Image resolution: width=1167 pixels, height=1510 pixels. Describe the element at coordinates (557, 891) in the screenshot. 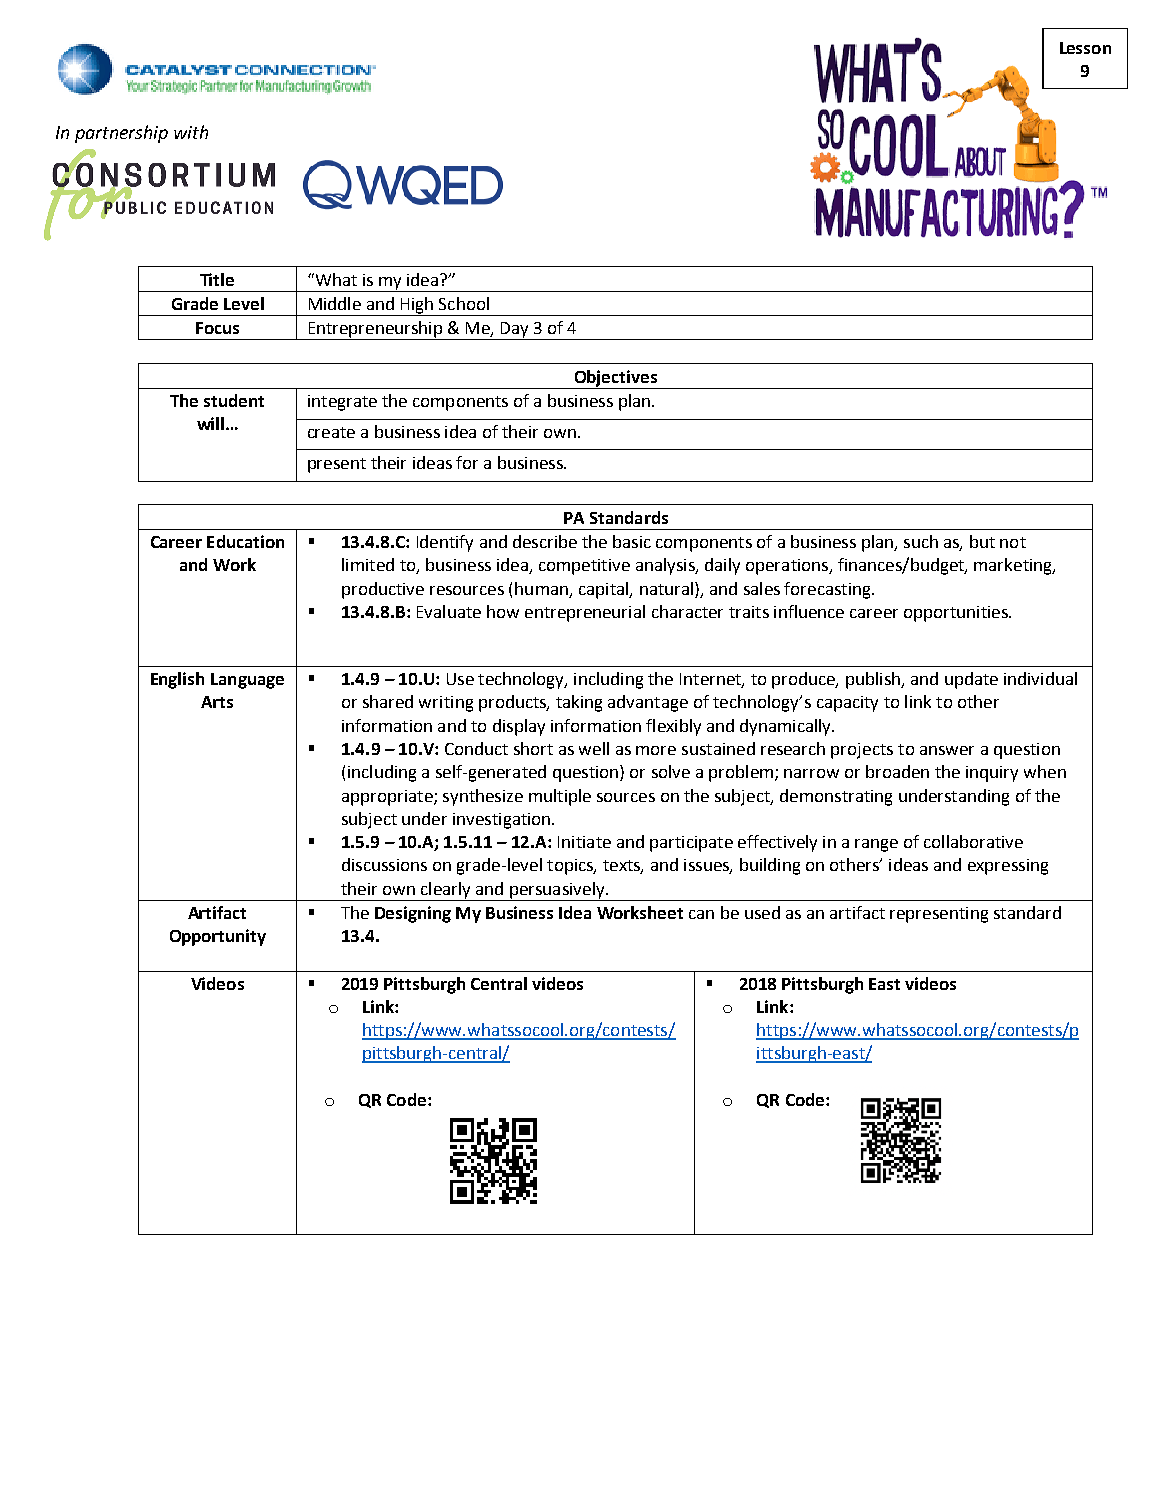

I see `persuasively` at that location.
